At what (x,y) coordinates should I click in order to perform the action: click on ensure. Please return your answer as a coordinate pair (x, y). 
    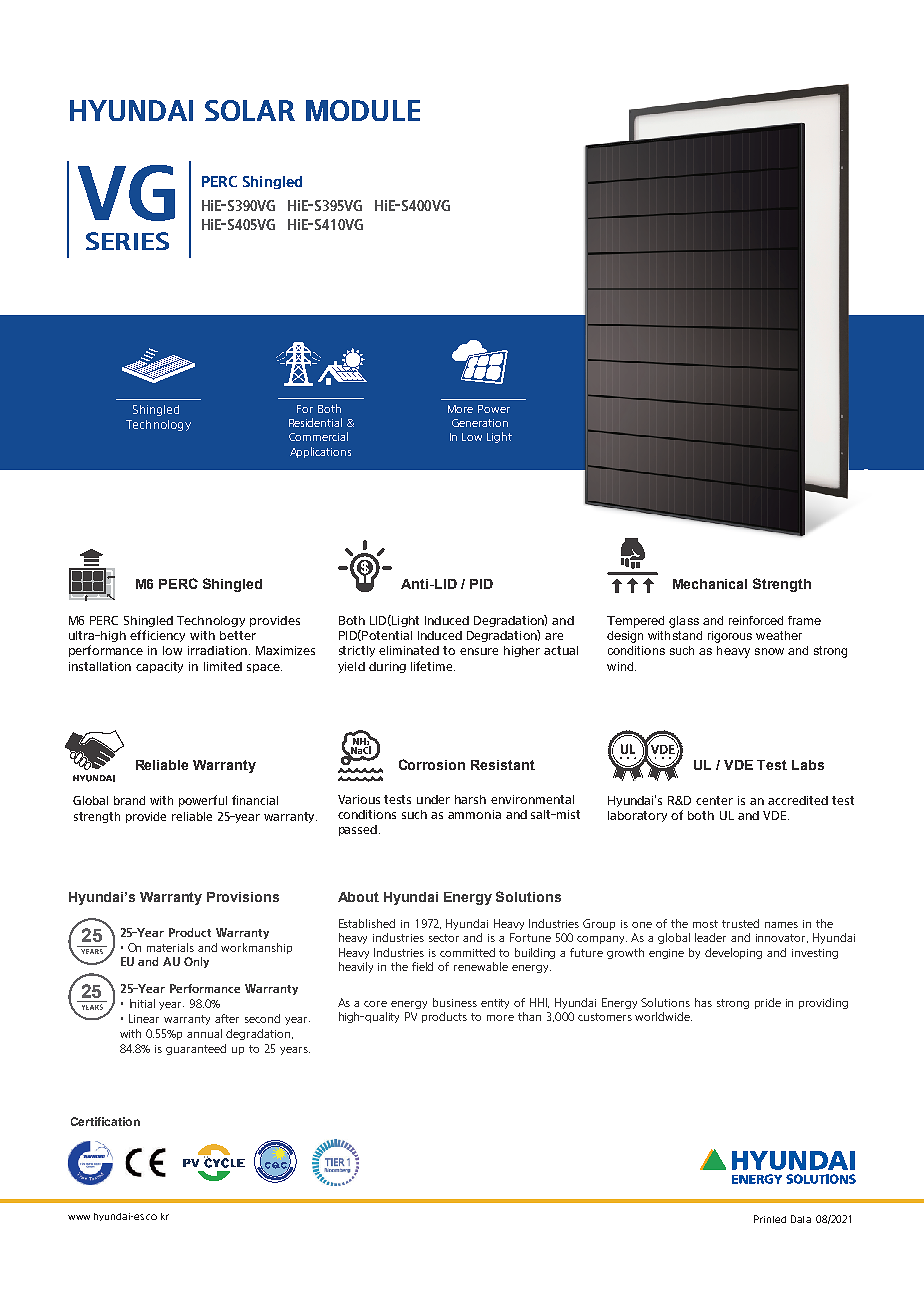
    Looking at the image, I should click on (479, 651).
